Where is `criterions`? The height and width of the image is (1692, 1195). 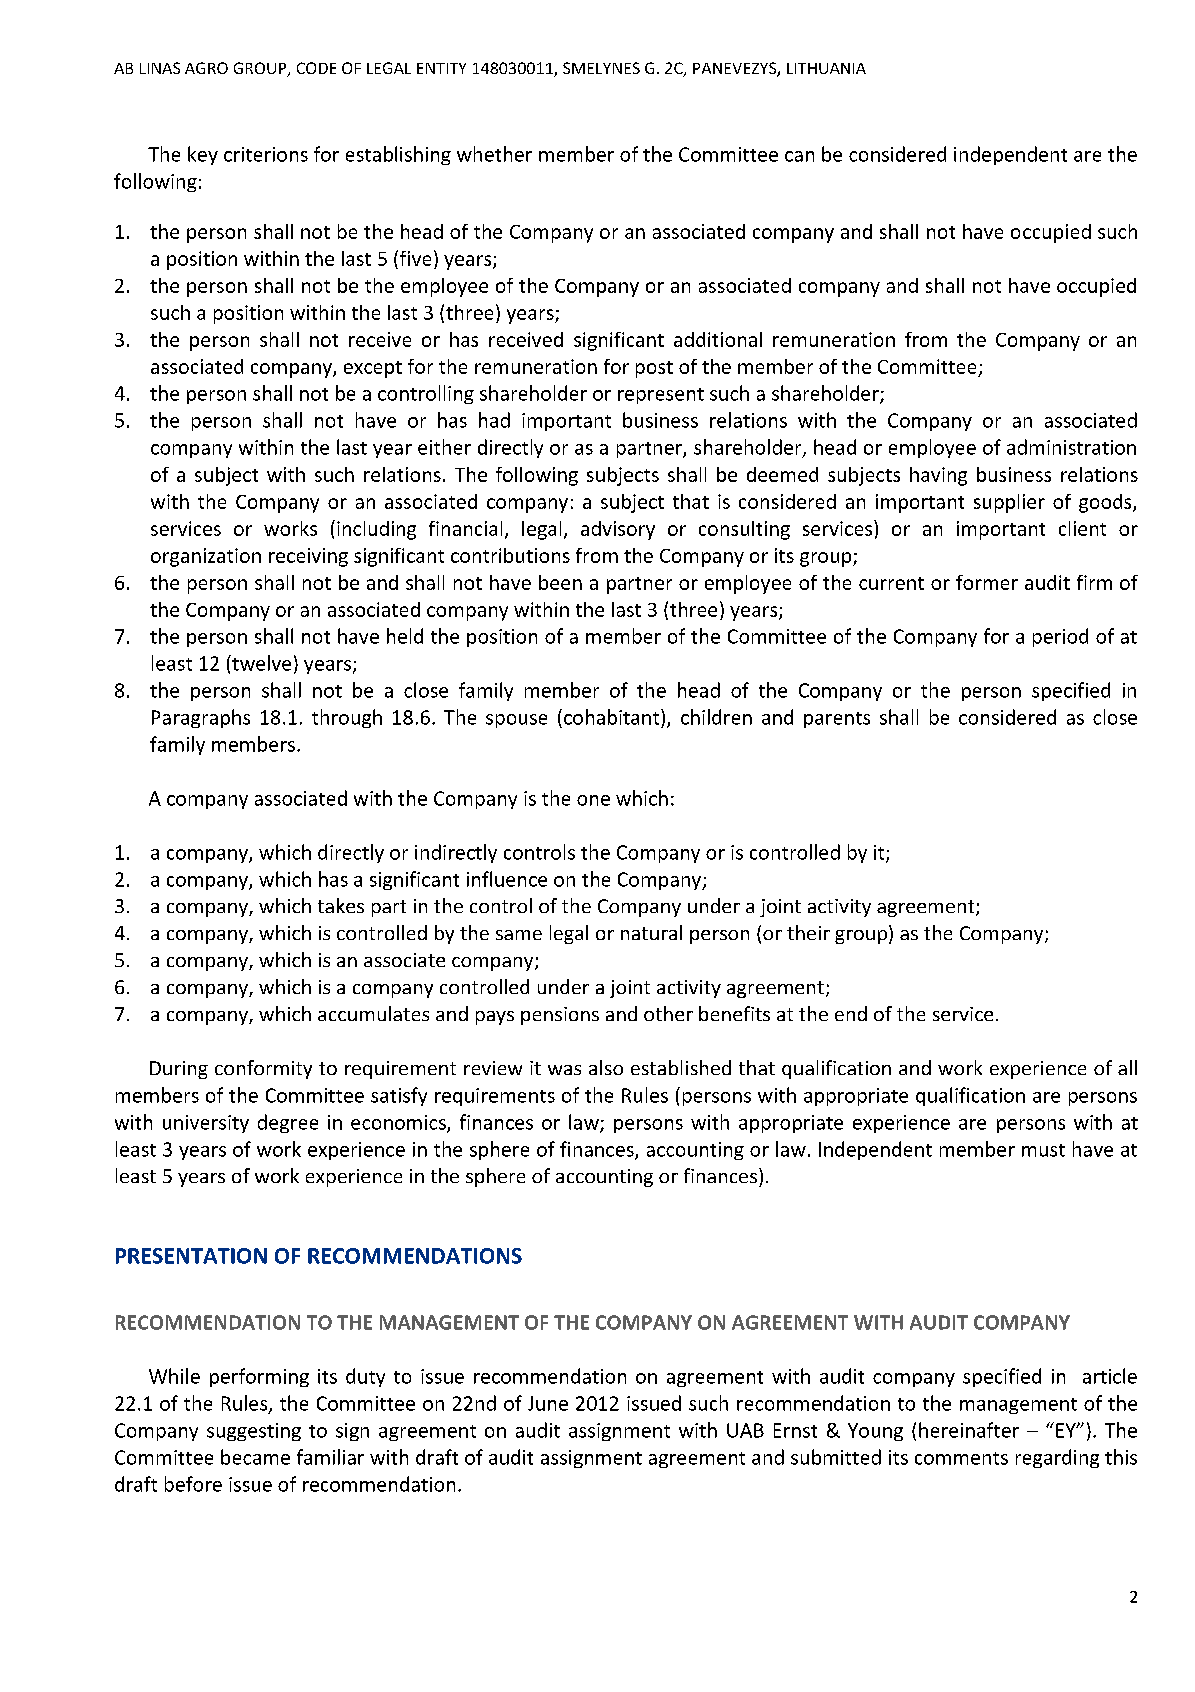
criterions is located at coordinates (266, 154).
